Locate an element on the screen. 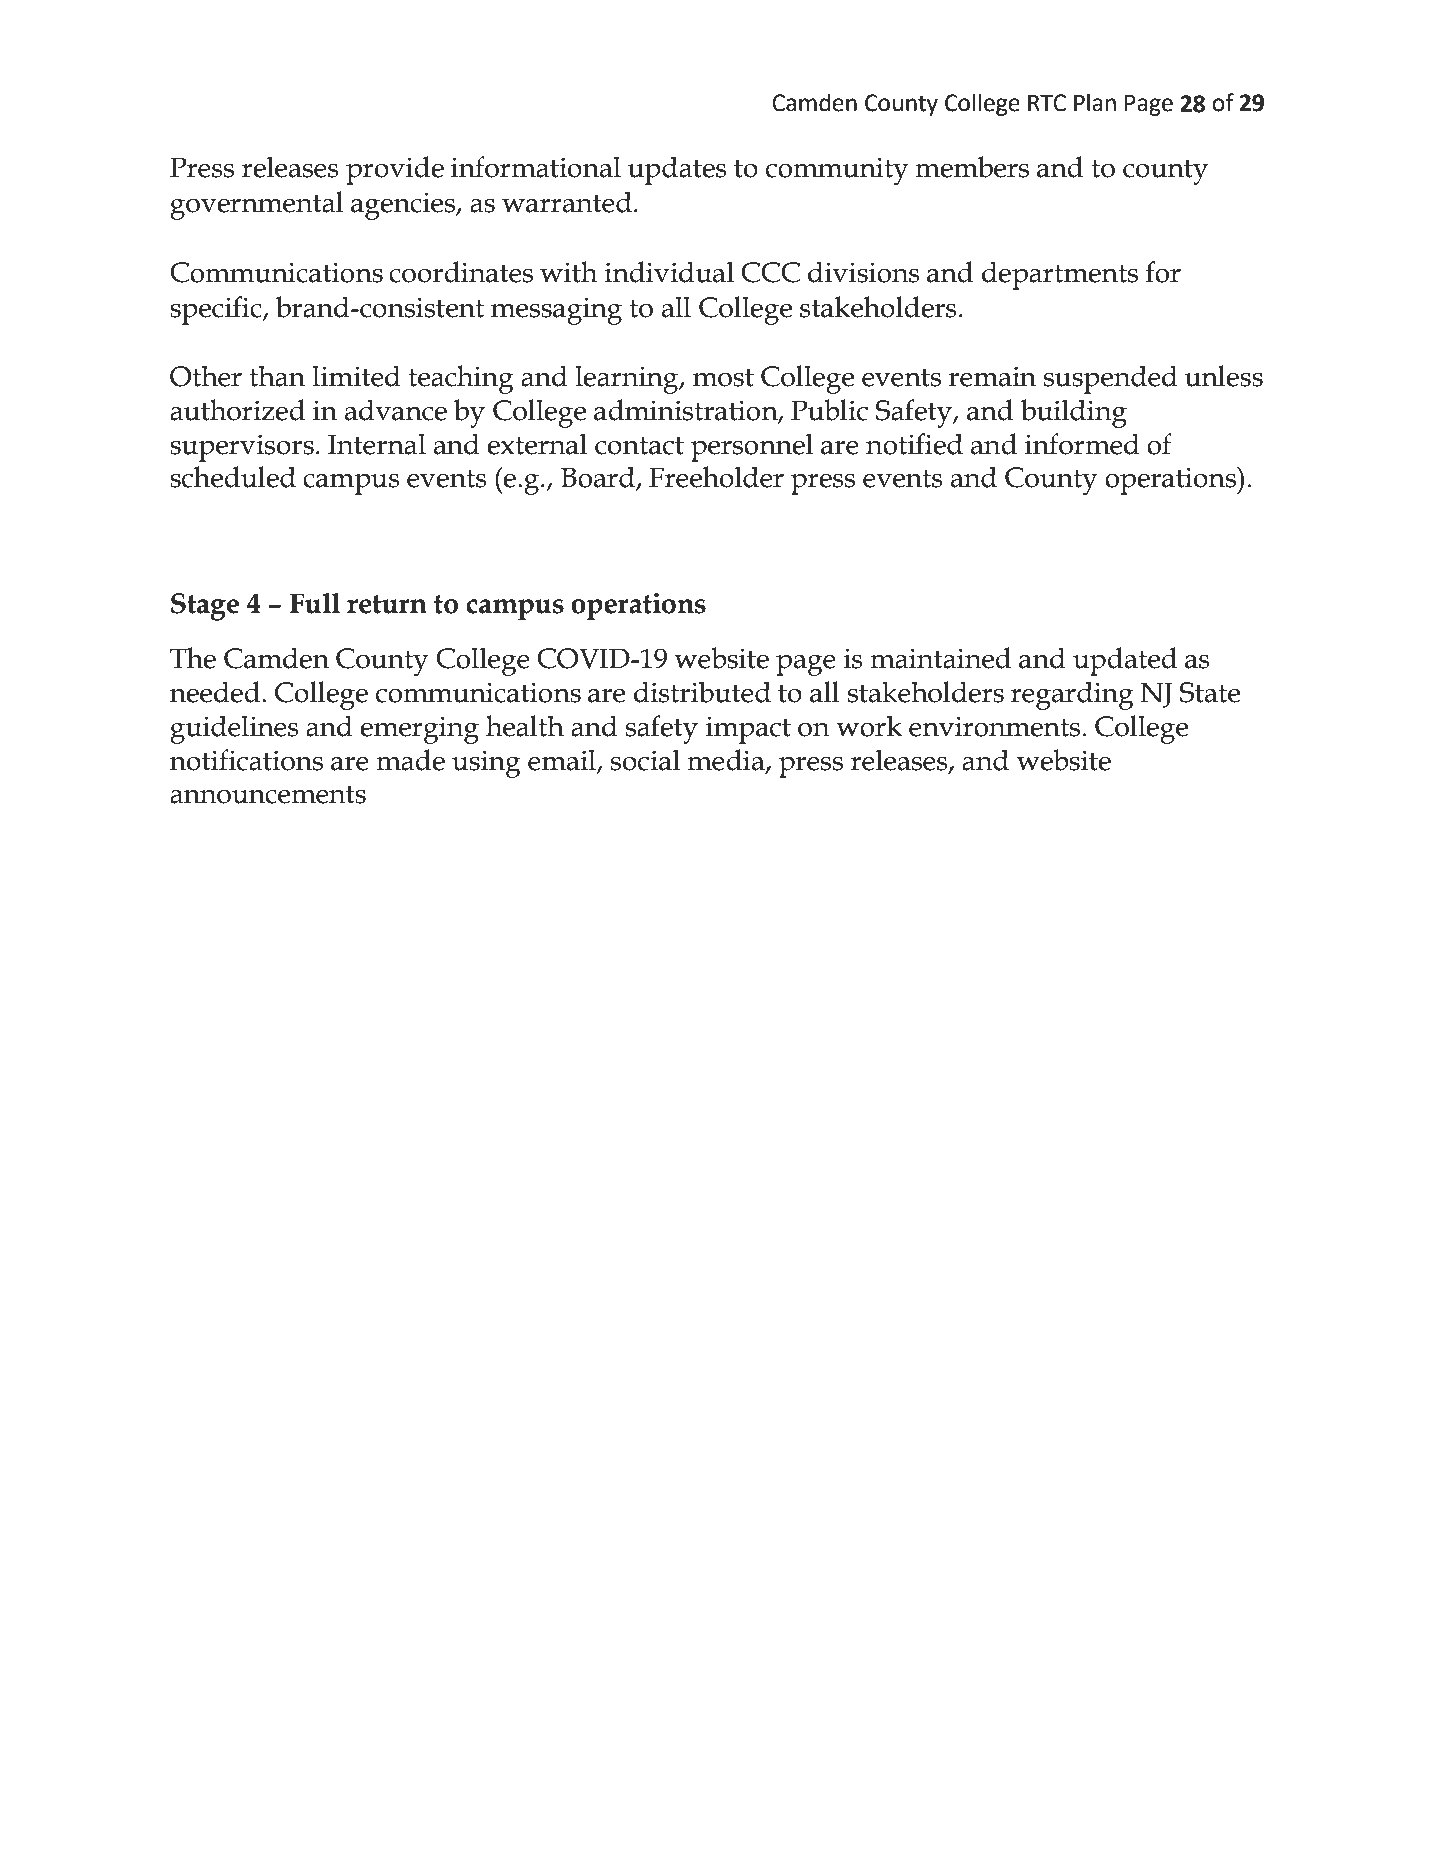  announcements is located at coordinates (268, 794).
